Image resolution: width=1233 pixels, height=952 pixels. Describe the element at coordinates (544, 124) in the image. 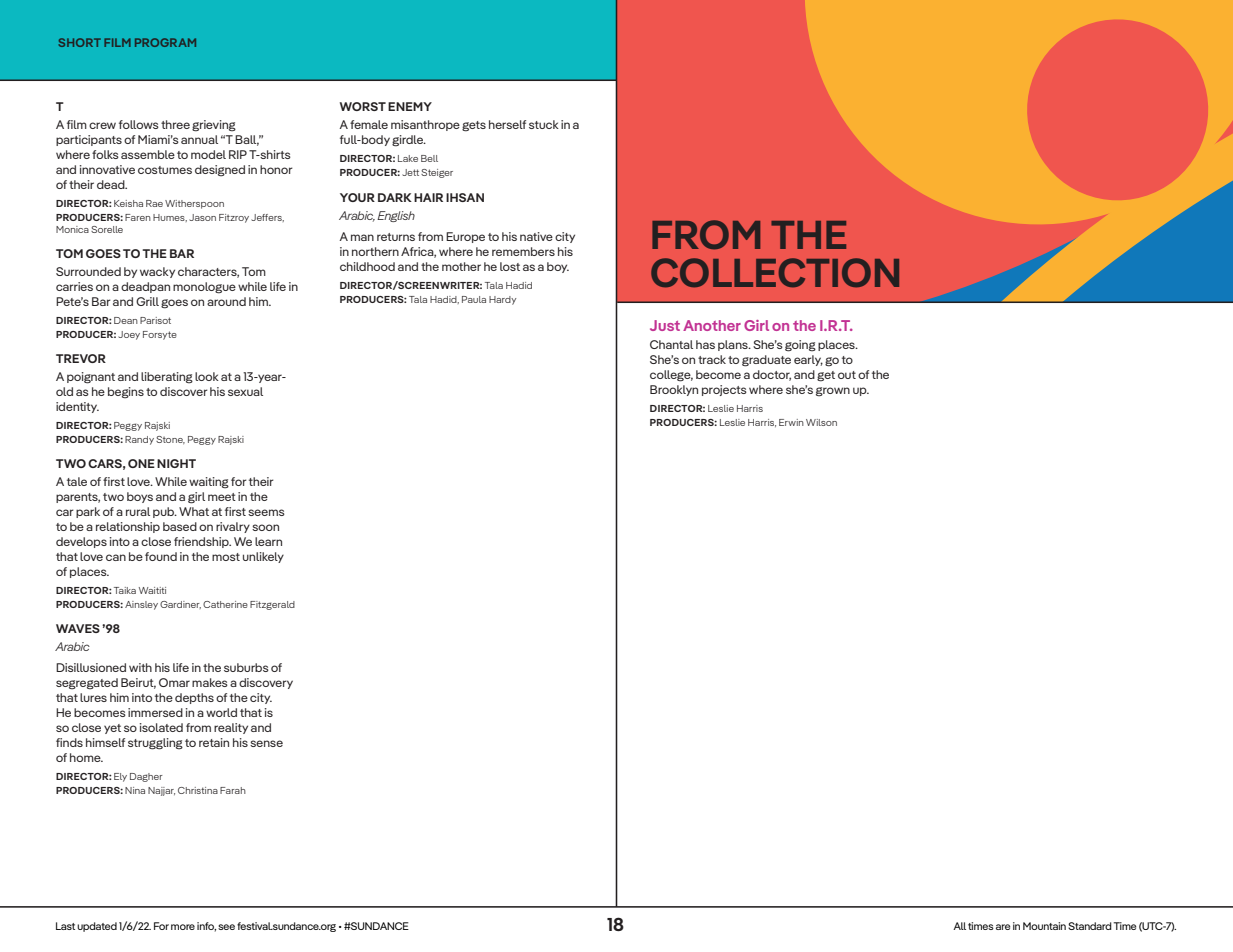

I see `stuck` at that location.
